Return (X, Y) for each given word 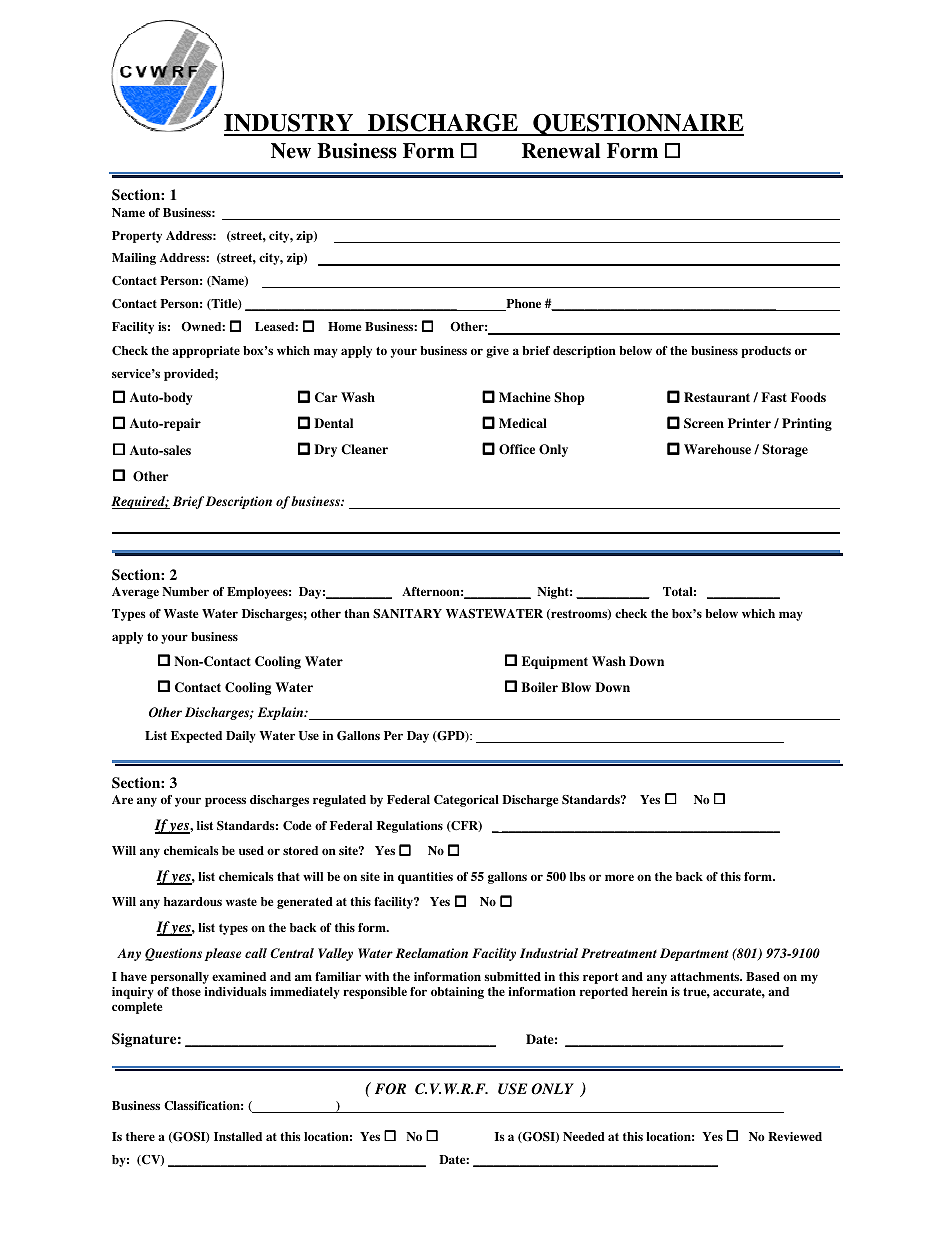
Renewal (561, 151)
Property (137, 237)
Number (185, 591)
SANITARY (407, 614)
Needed (584, 1136)
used (251, 850)
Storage (785, 450)
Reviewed (795, 1136)
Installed (238, 1136)
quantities (425, 878)
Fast (774, 397)
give (497, 352)
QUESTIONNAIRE (637, 125)
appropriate (206, 352)
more (619, 877)
